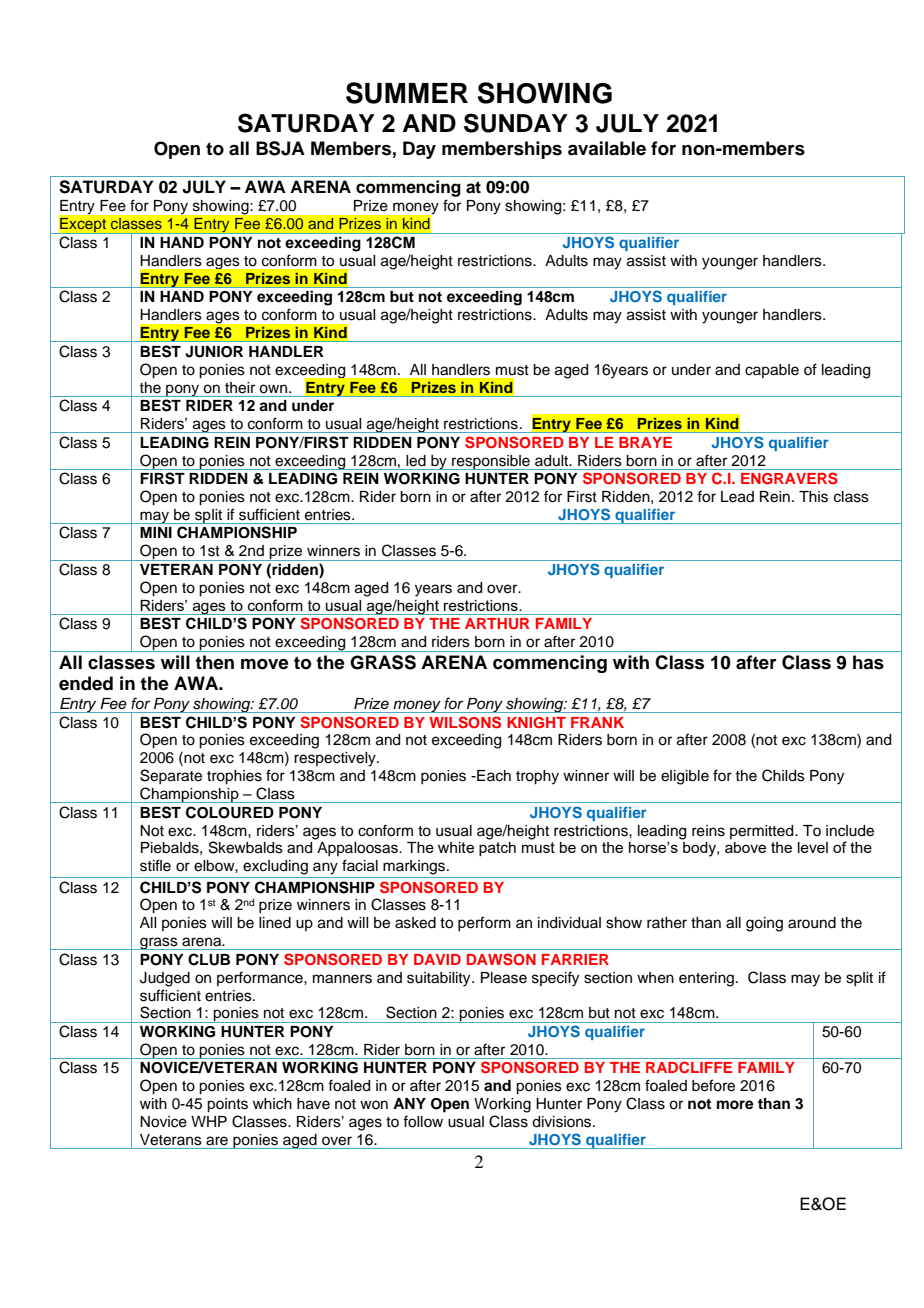  I want to click on SUNDAY, so click(516, 123).
